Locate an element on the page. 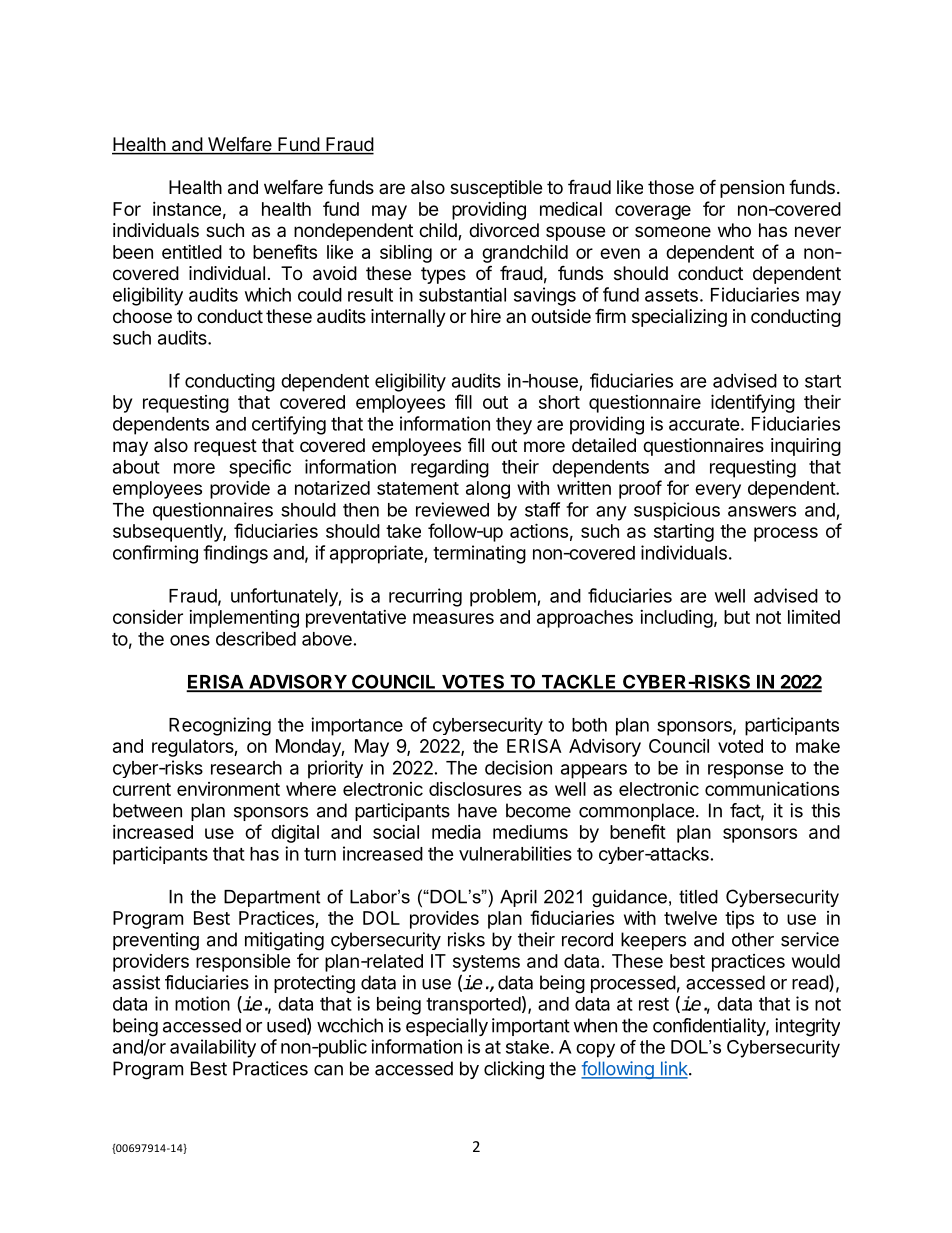 The height and width of the image is (1233, 952). integrity is located at coordinates (807, 1027).
